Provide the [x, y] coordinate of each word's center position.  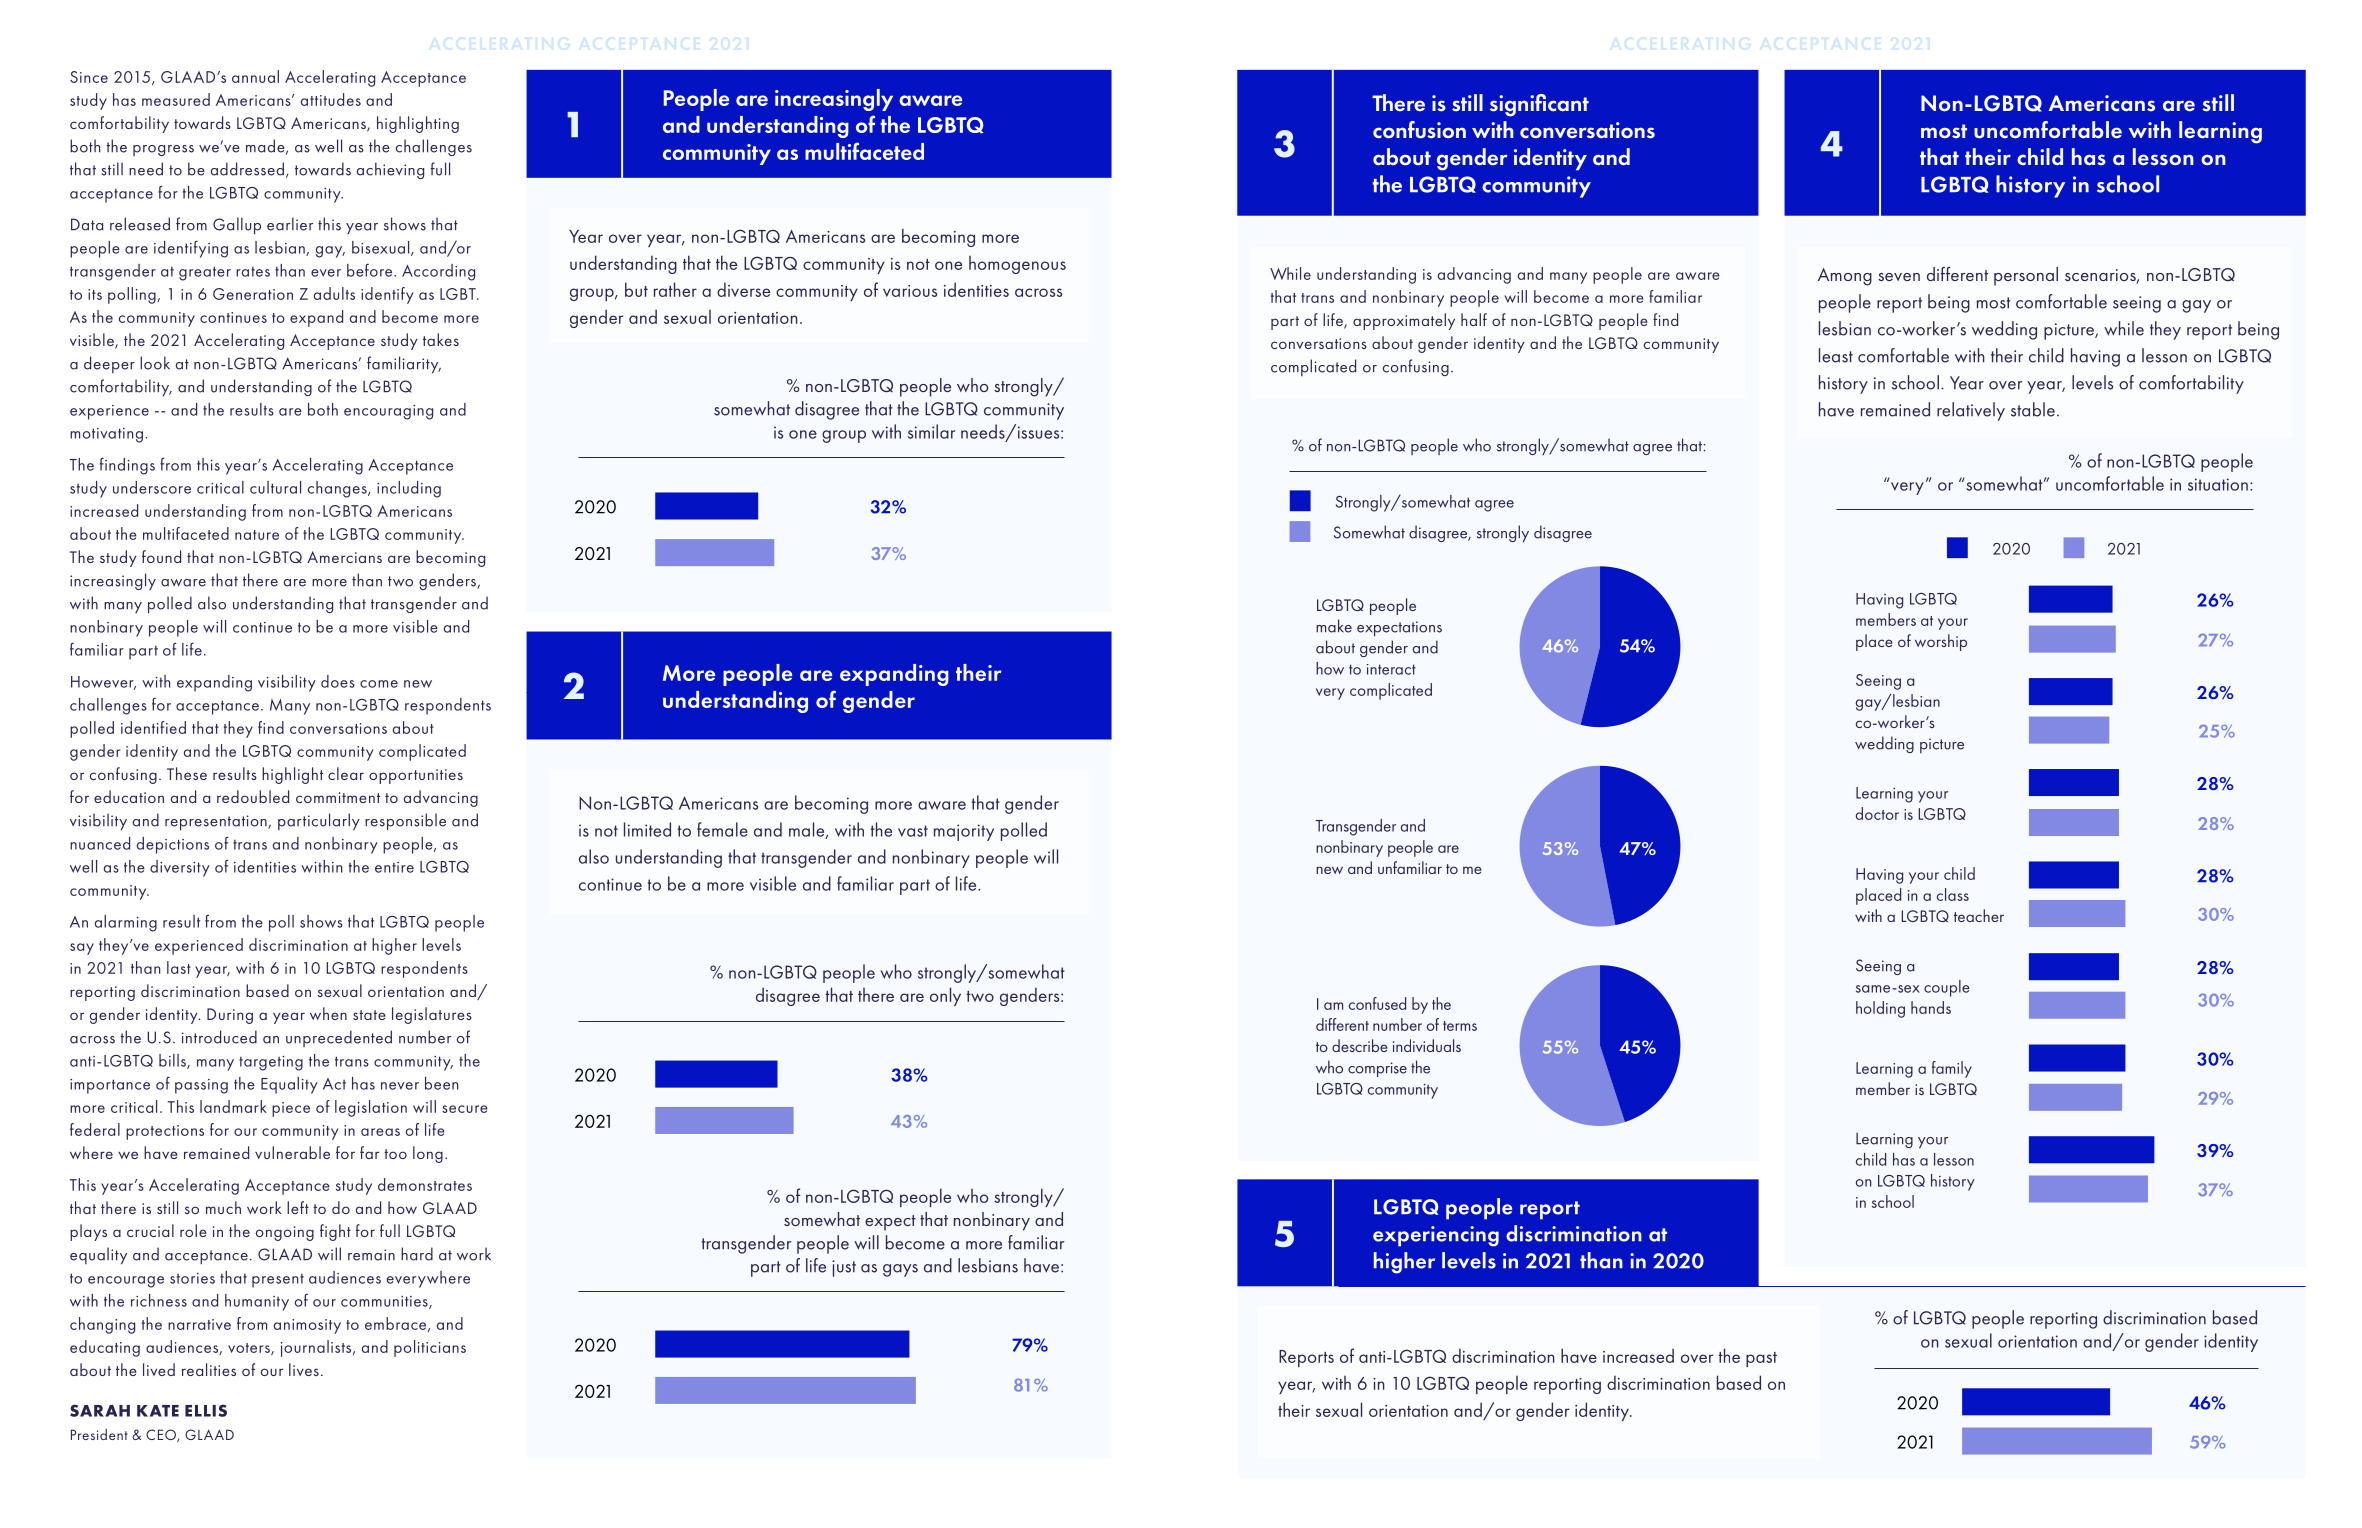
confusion [1419, 130]
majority [964, 832]
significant [1539, 105]
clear [346, 773]
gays [900, 1270]
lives [304, 1369]
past [1761, 1359]
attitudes [331, 99]
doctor [1877, 813]
